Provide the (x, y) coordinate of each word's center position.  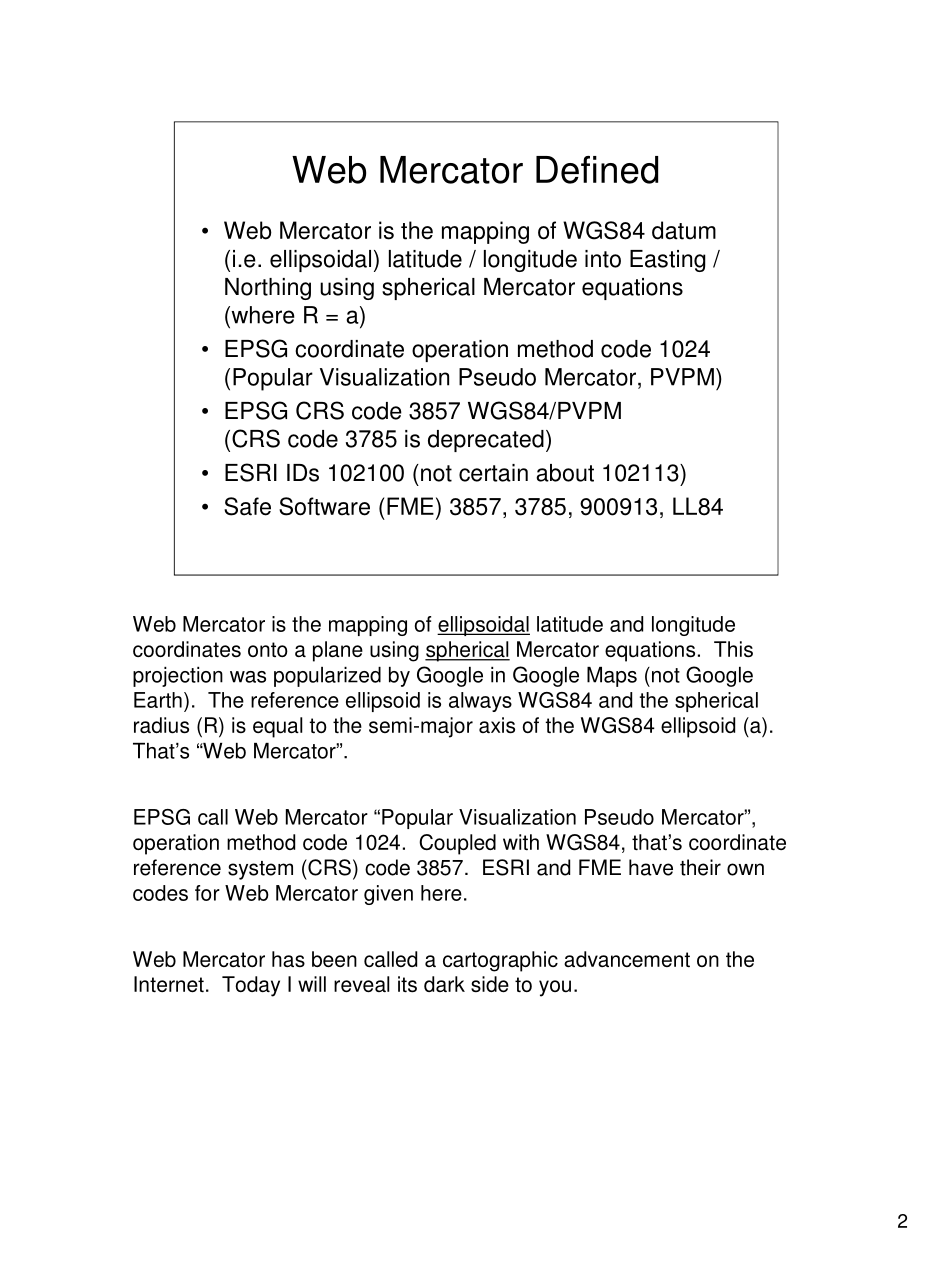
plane (338, 651)
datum (684, 230)
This (733, 649)
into (603, 259)
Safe (247, 506)
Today (251, 986)
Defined (597, 170)
